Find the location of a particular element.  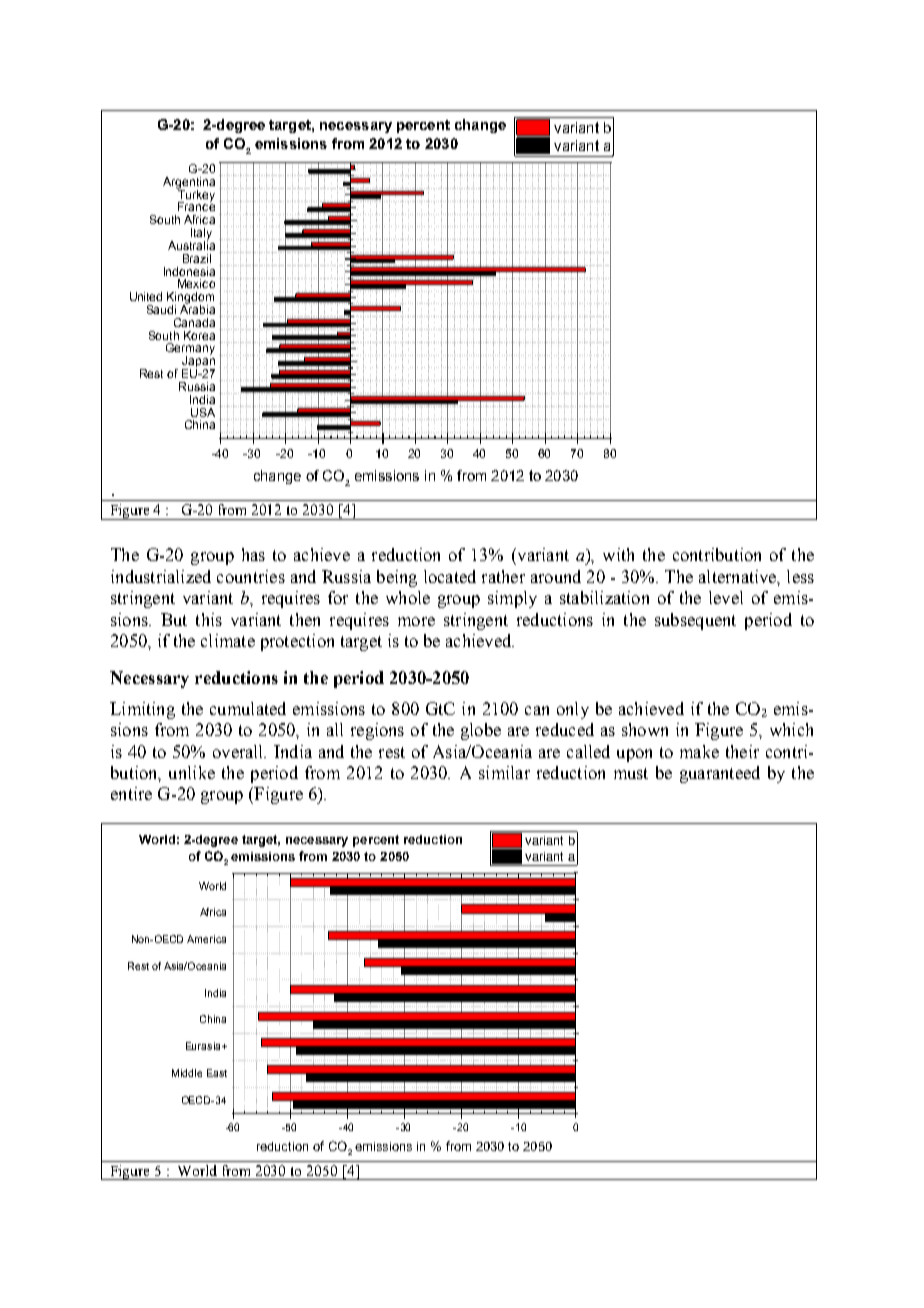

East is located at coordinates (217, 1073).
